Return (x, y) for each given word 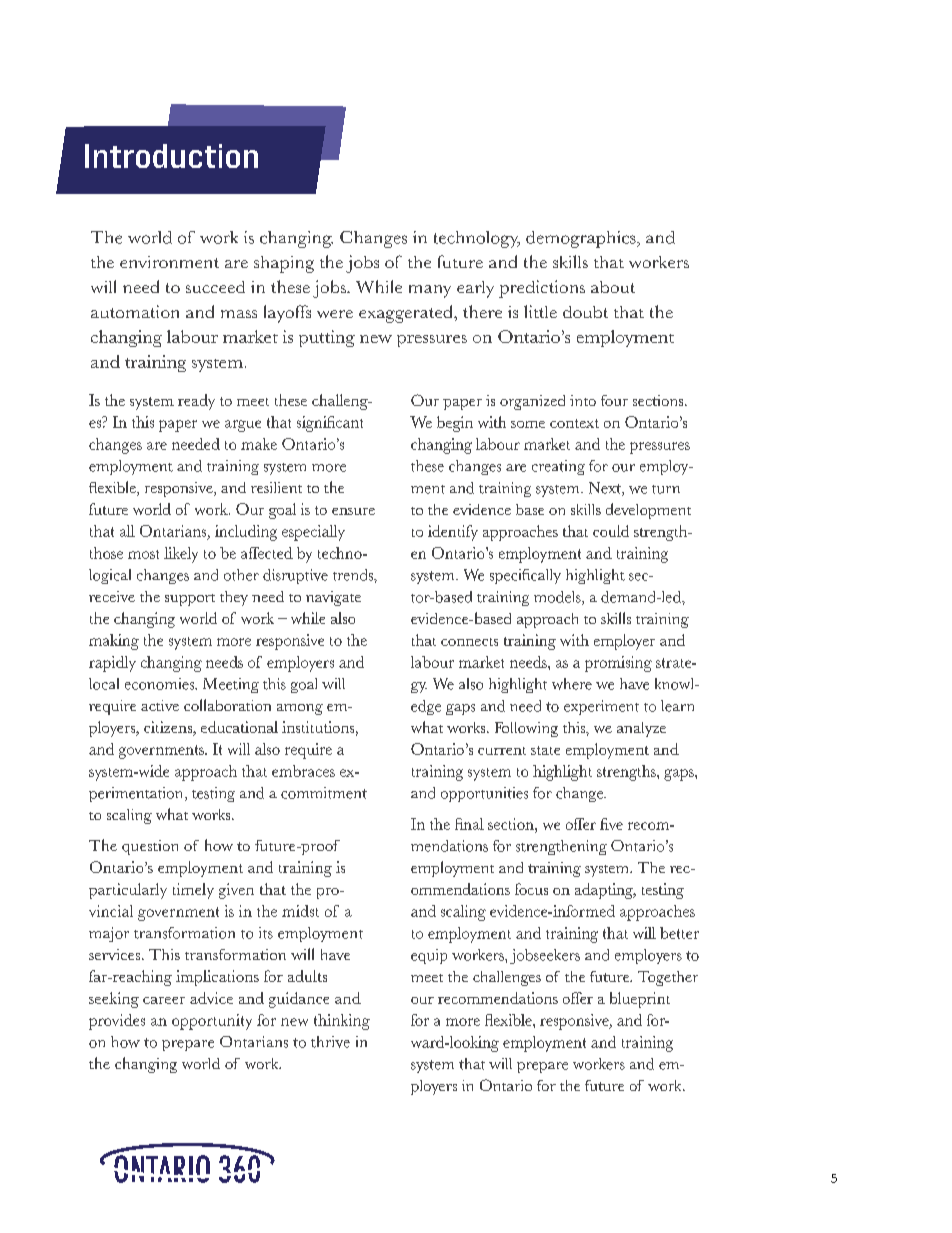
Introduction (171, 156)
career (164, 1000)
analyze (641, 729)
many (430, 291)
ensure (353, 511)
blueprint (640, 1000)
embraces (303, 771)
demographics (582, 239)
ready (196, 402)
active (160, 705)
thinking (342, 1022)
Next (606, 489)
